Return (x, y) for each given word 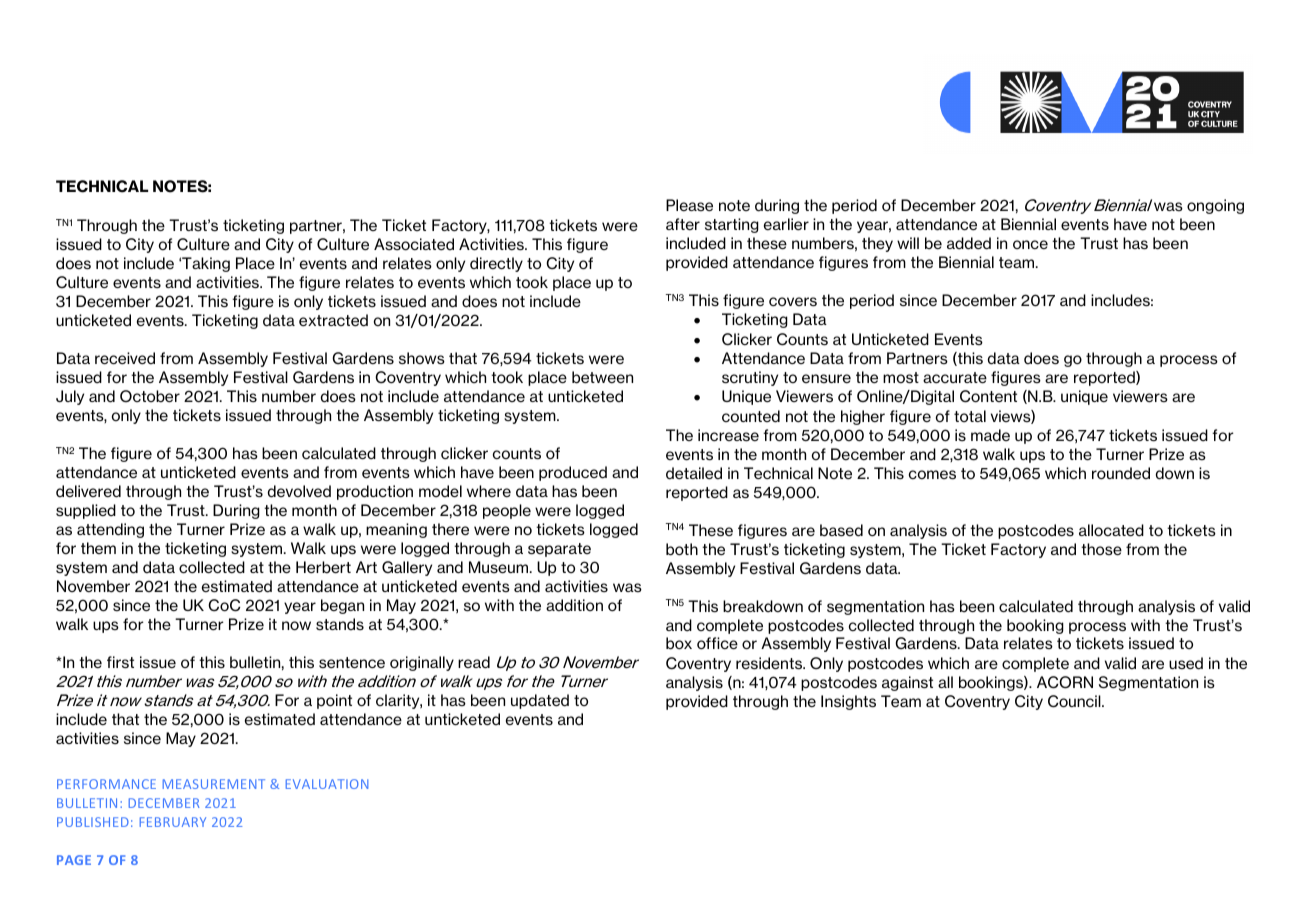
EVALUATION (327, 784)
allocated (1111, 530)
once (1030, 244)
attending (110, 530)
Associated (414, 244)
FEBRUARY (173, 822)
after (683, 224)
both (682, 549)
